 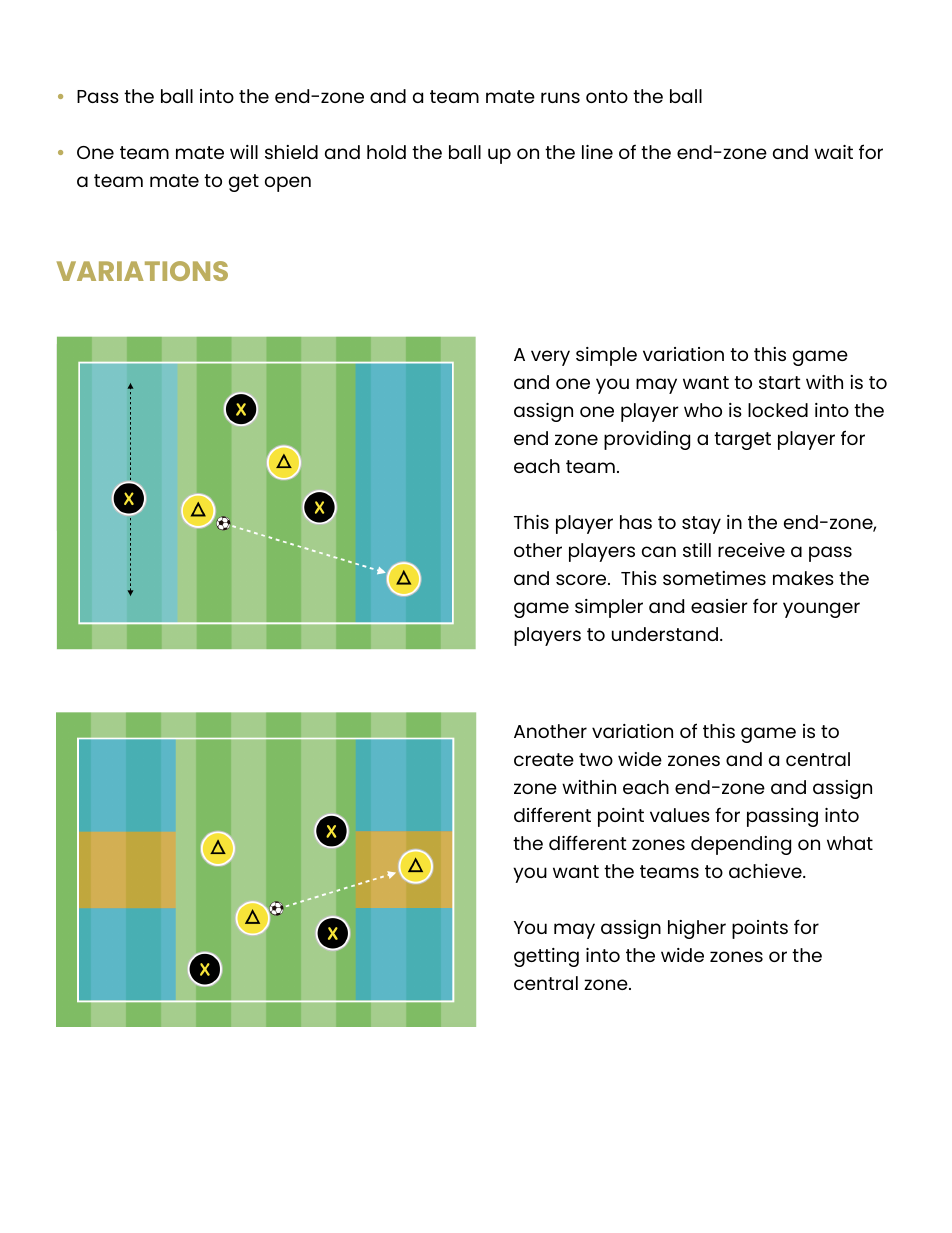 I want to click on shield, so click(x=291, y=152).
